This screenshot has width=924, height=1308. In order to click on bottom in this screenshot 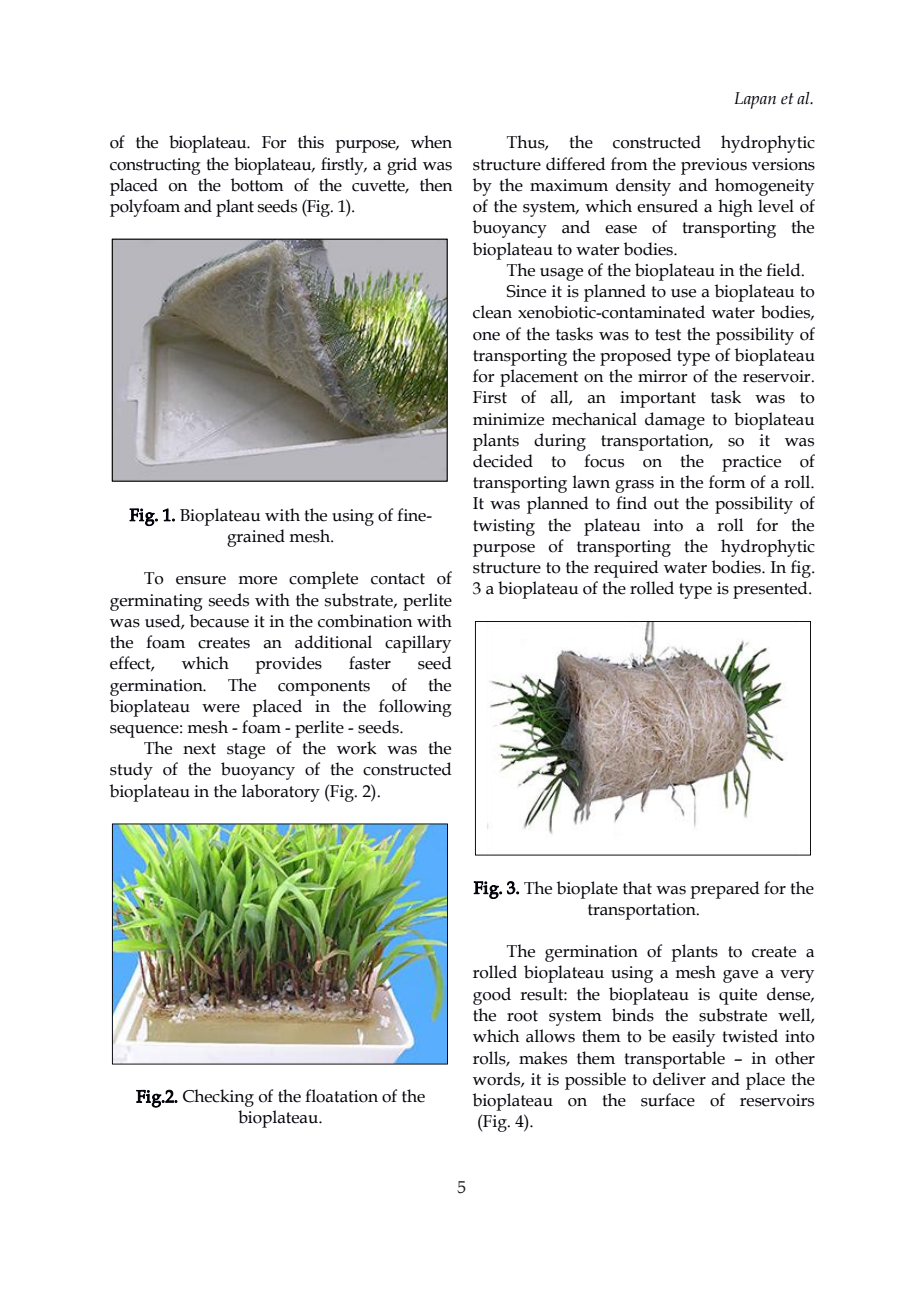, I will do `click(257, 185)`.
